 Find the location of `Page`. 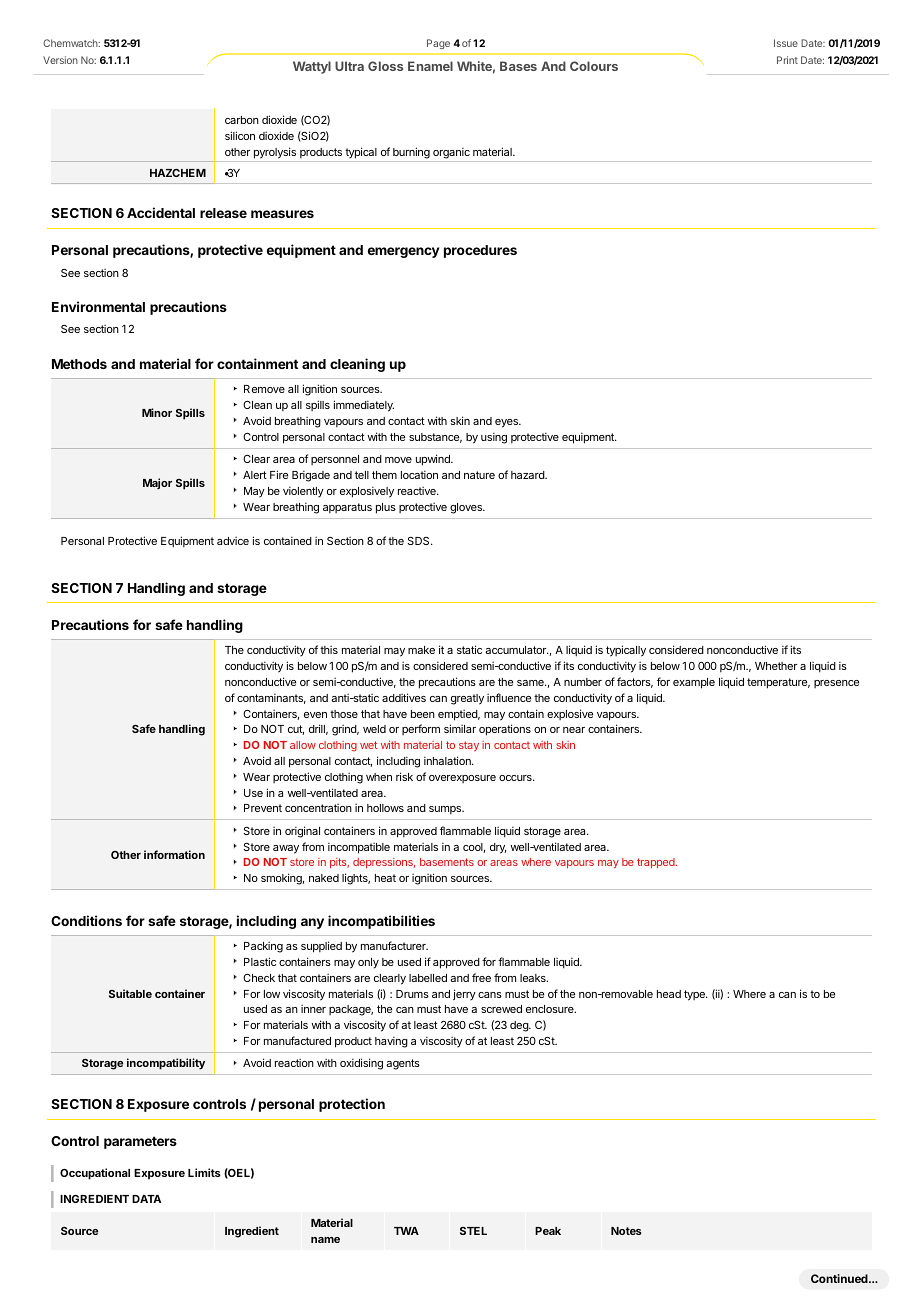

Page is located at coordinates (438, 44).
